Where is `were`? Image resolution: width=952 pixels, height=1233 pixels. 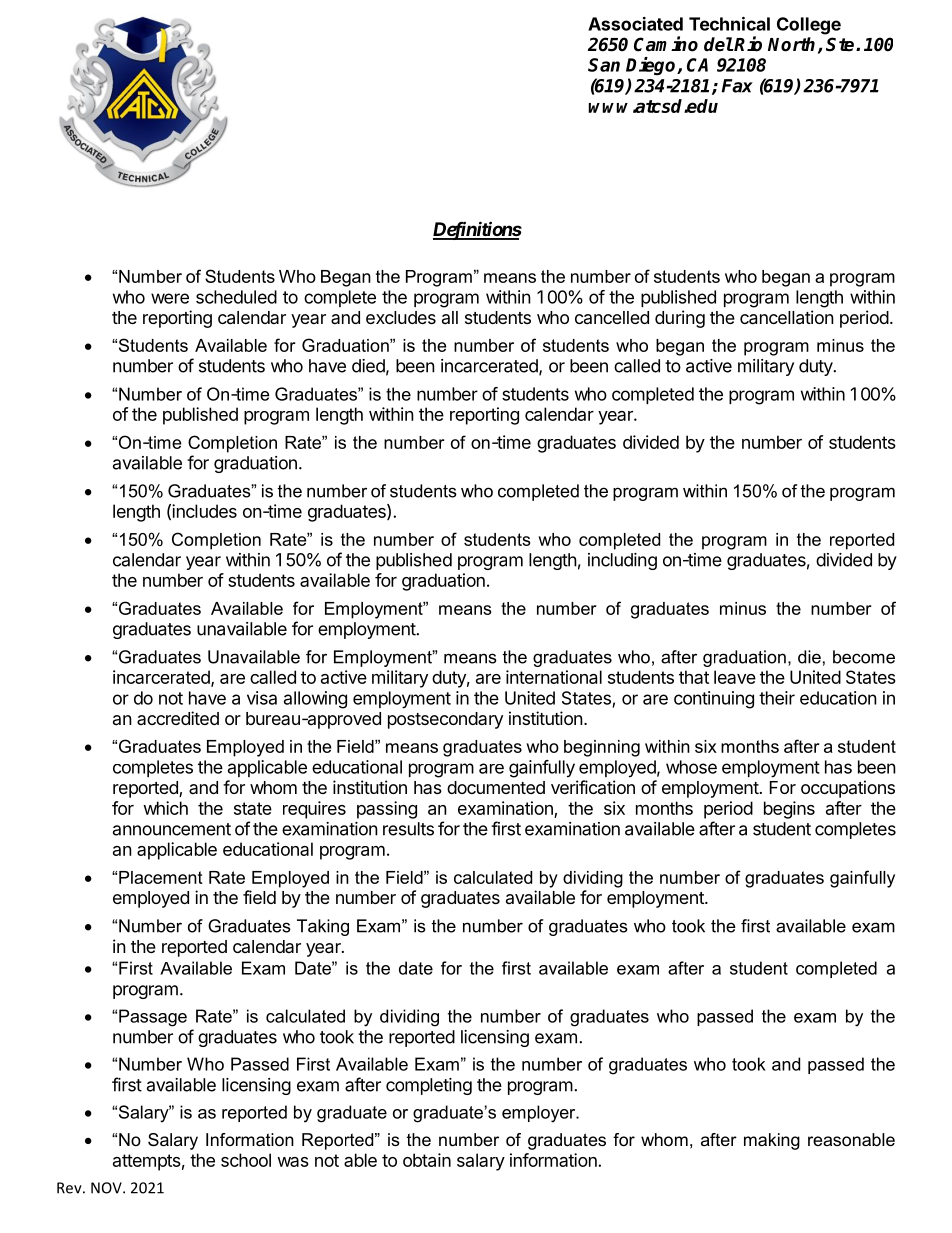 were is located at coordinates (170, 298).
